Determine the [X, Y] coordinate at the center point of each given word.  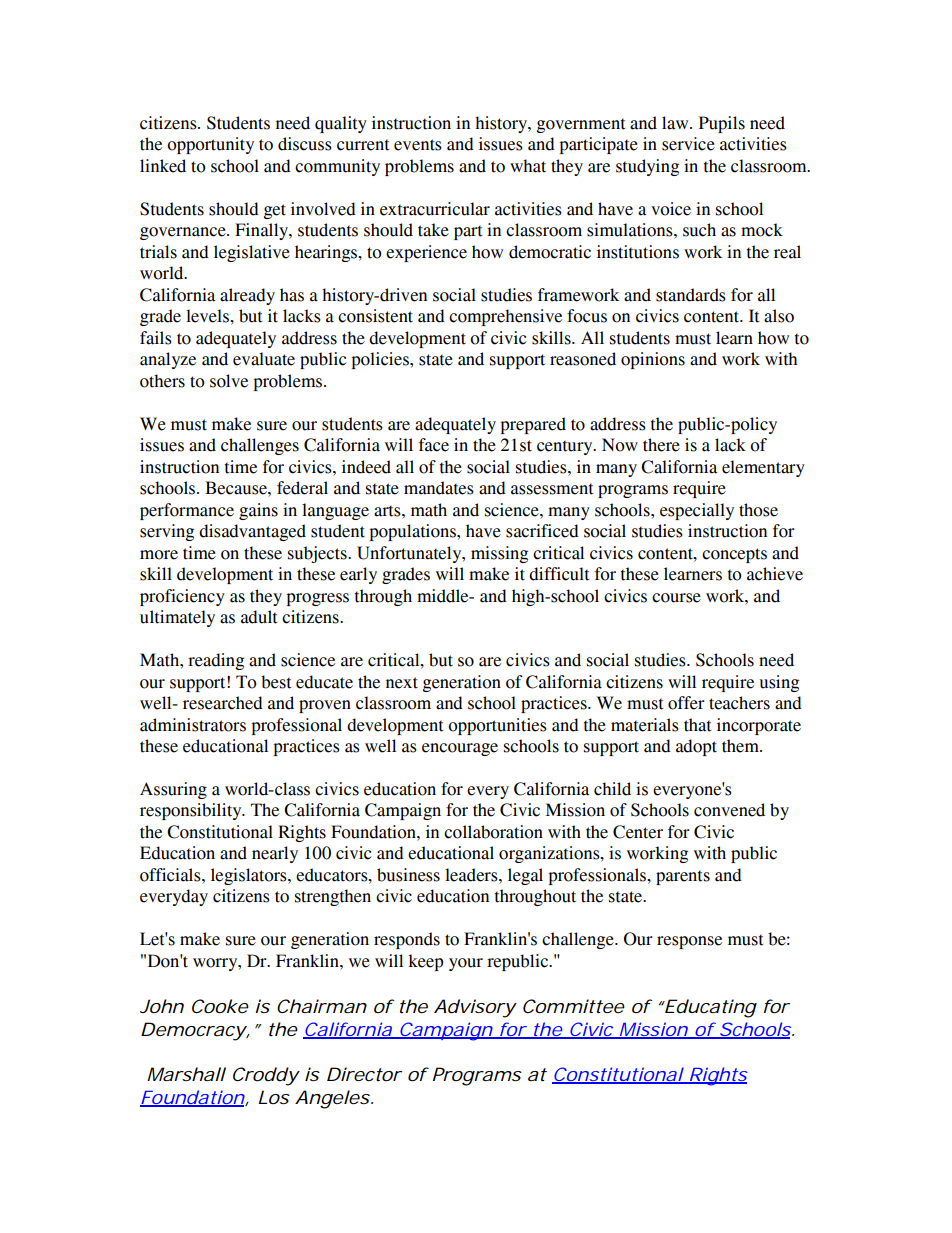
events [418, 145]
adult [259, 617]
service [688, 144]
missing [499, 554]
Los [274, 1097]
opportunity [210, 145]
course [676, 598]
